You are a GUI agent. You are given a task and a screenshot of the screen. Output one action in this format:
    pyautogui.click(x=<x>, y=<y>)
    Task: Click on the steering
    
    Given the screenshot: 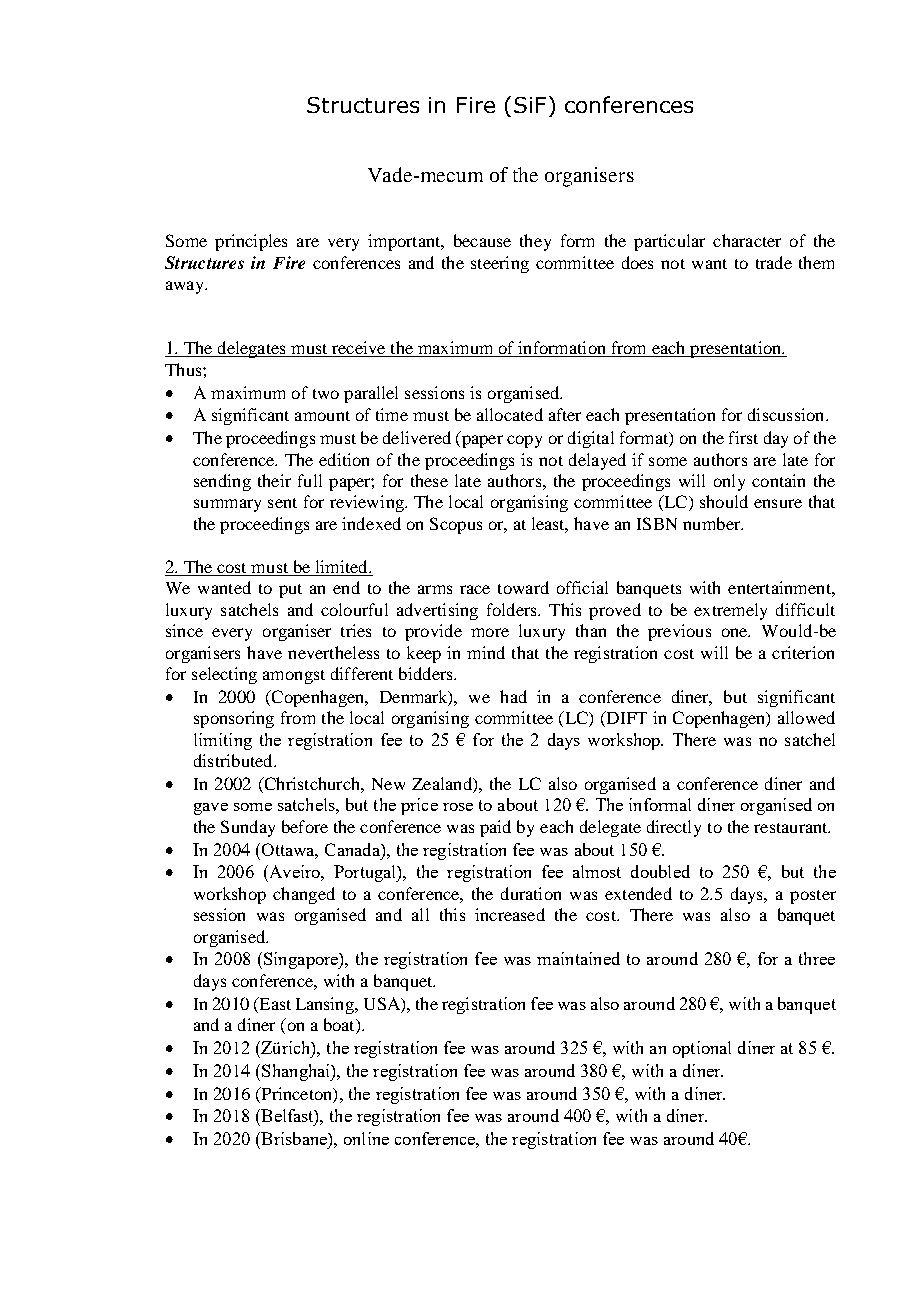 What is the action you would take?
    pyautogui.click(x=500, y=264)
